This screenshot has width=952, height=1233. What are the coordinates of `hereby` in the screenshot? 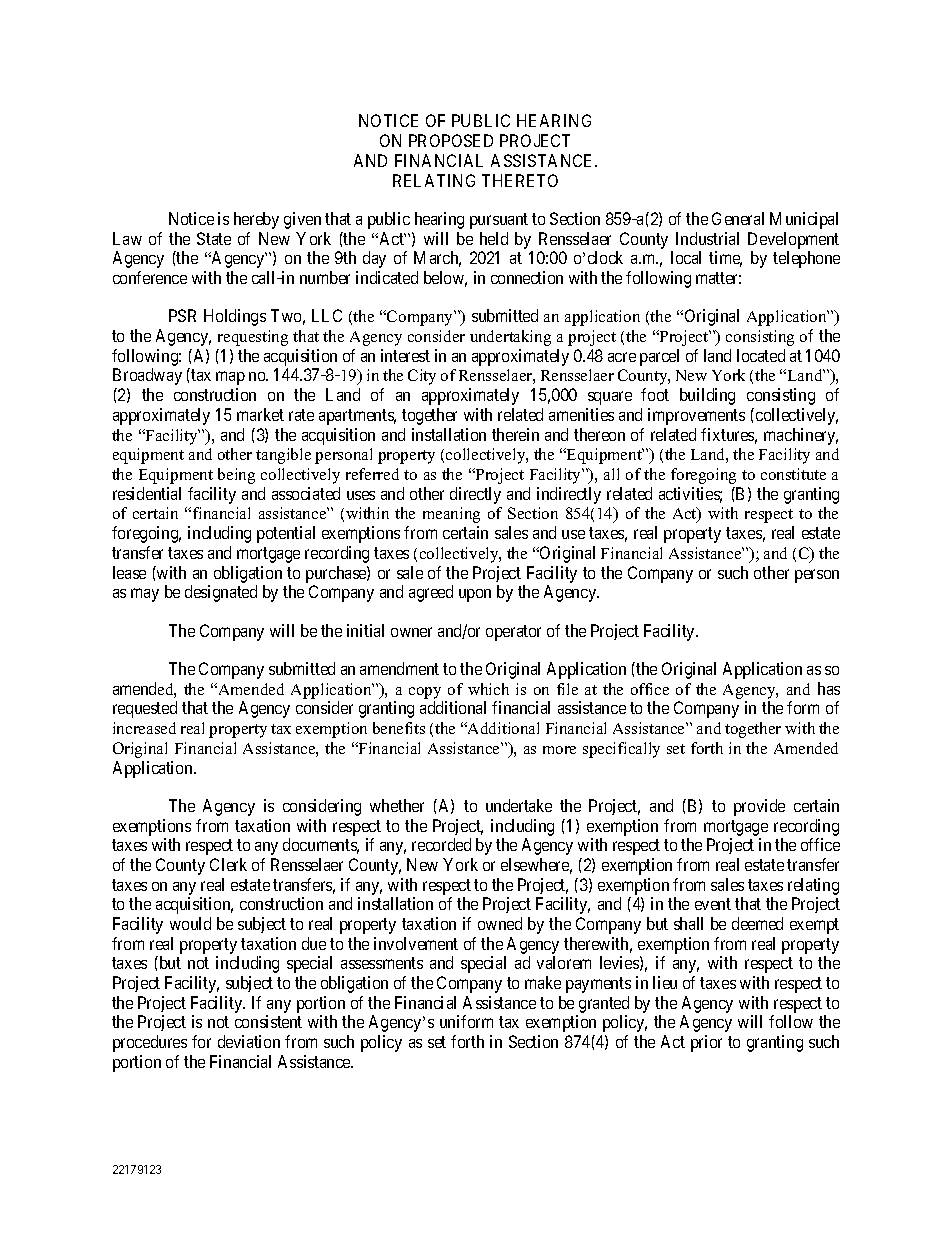 It's located at (256, 220).
